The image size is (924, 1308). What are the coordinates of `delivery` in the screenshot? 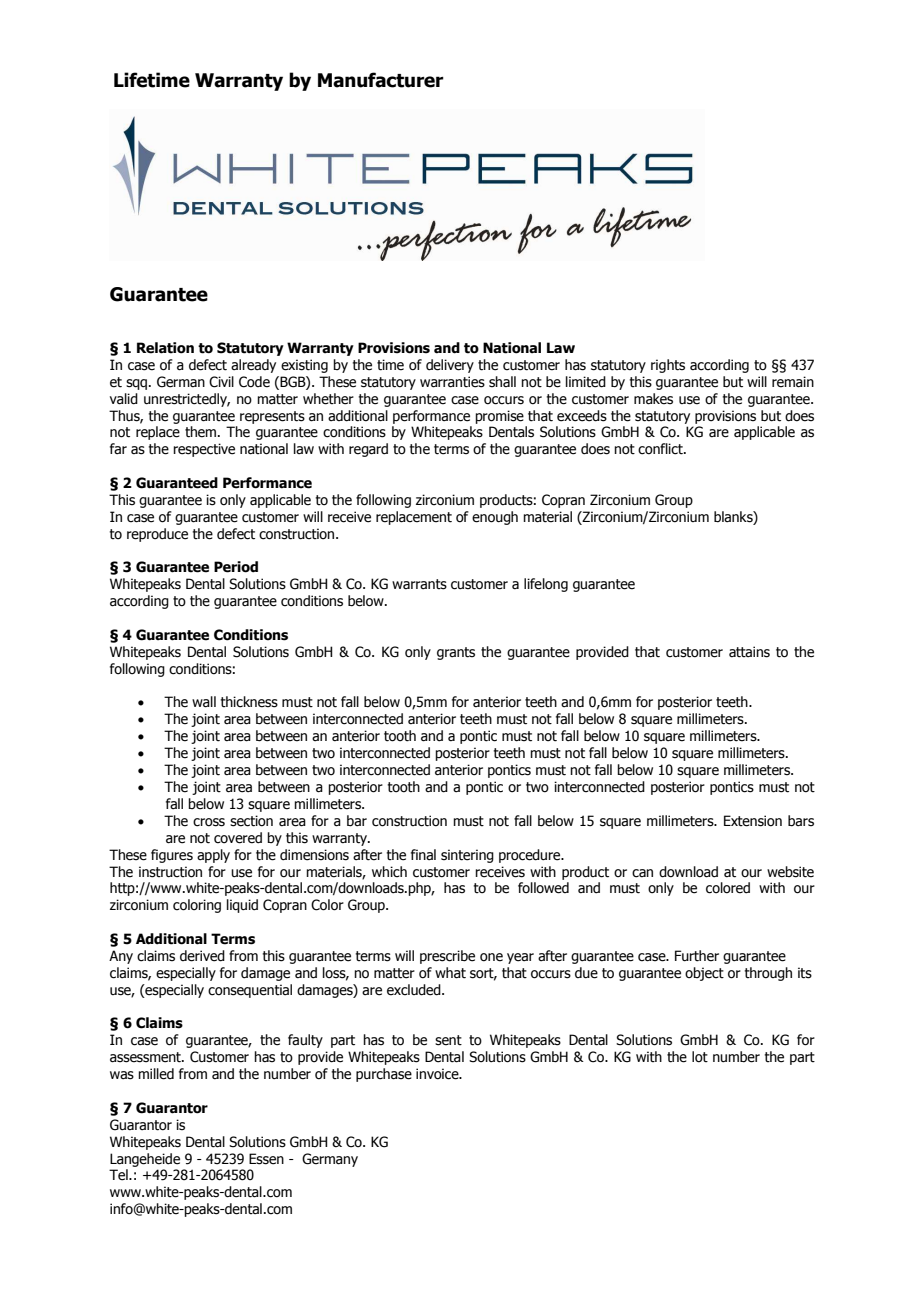 It's located at (450, 366).
